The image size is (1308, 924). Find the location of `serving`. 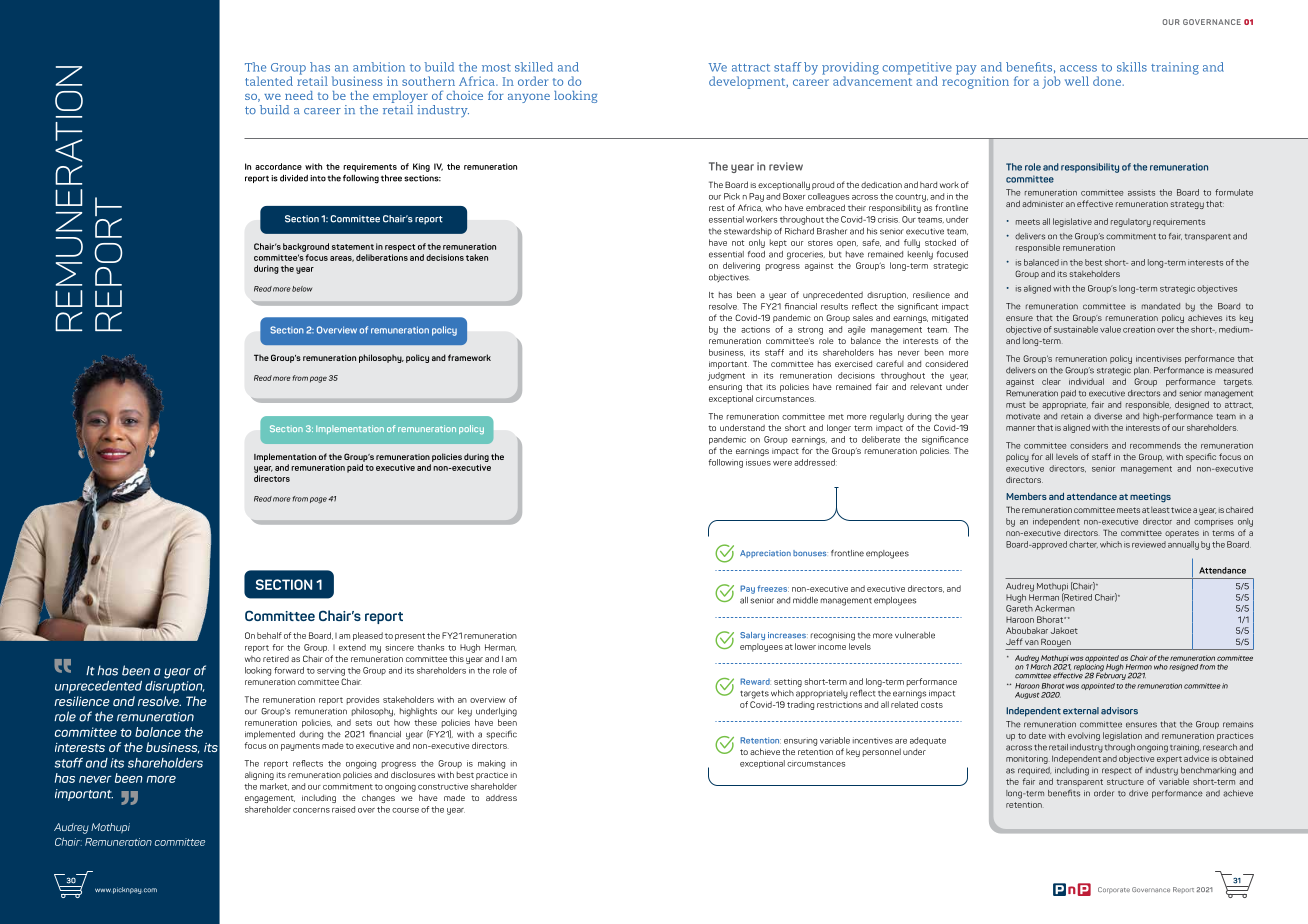

serving is located at coordinates (331, 671).
